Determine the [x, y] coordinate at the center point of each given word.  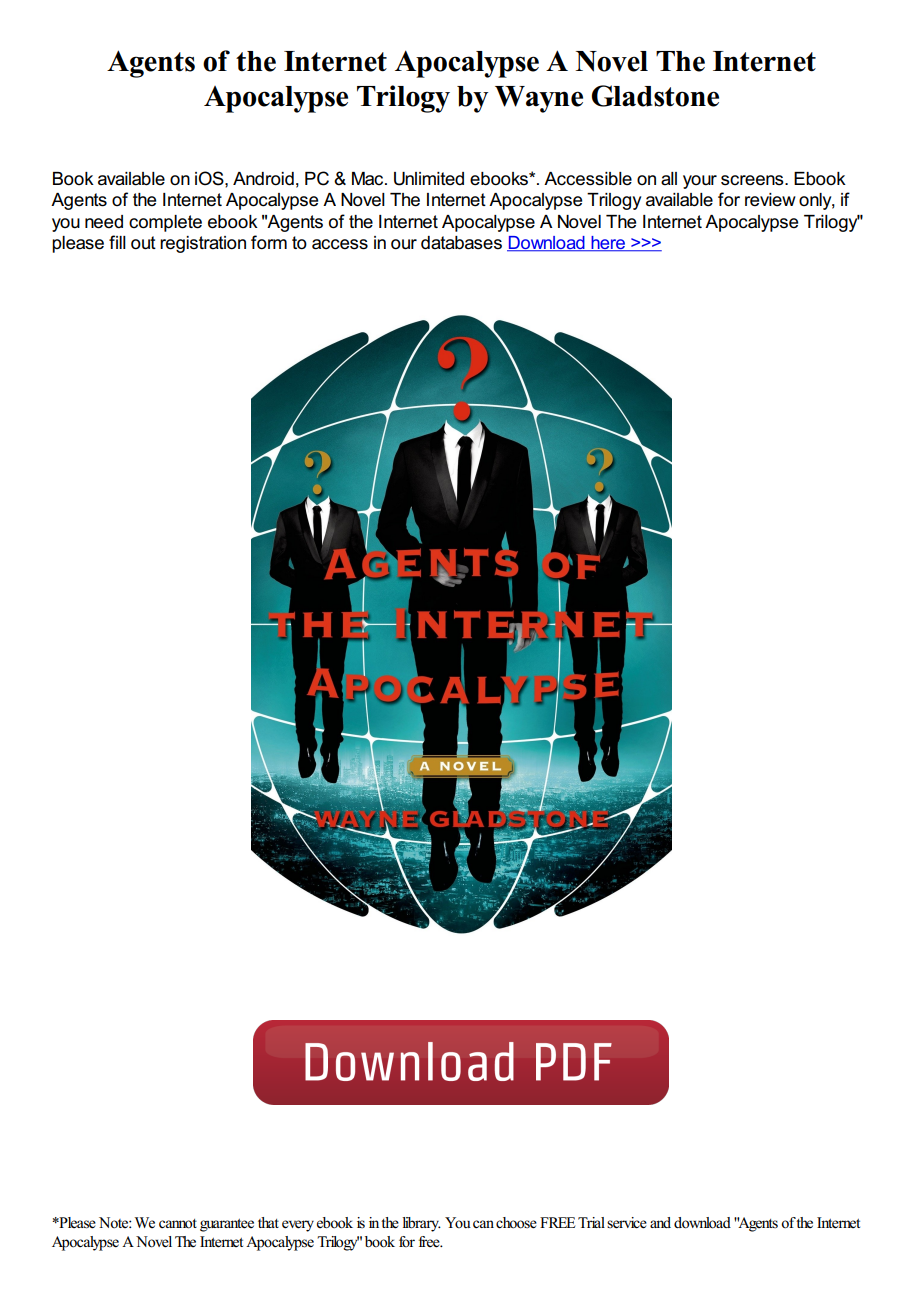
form [269, 242]
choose [516, 1223]
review [770, 200]
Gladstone [655, 96]
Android [263, 179]
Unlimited [429, 179]
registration [203, 244]
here [608, 244]
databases [461, 243]
